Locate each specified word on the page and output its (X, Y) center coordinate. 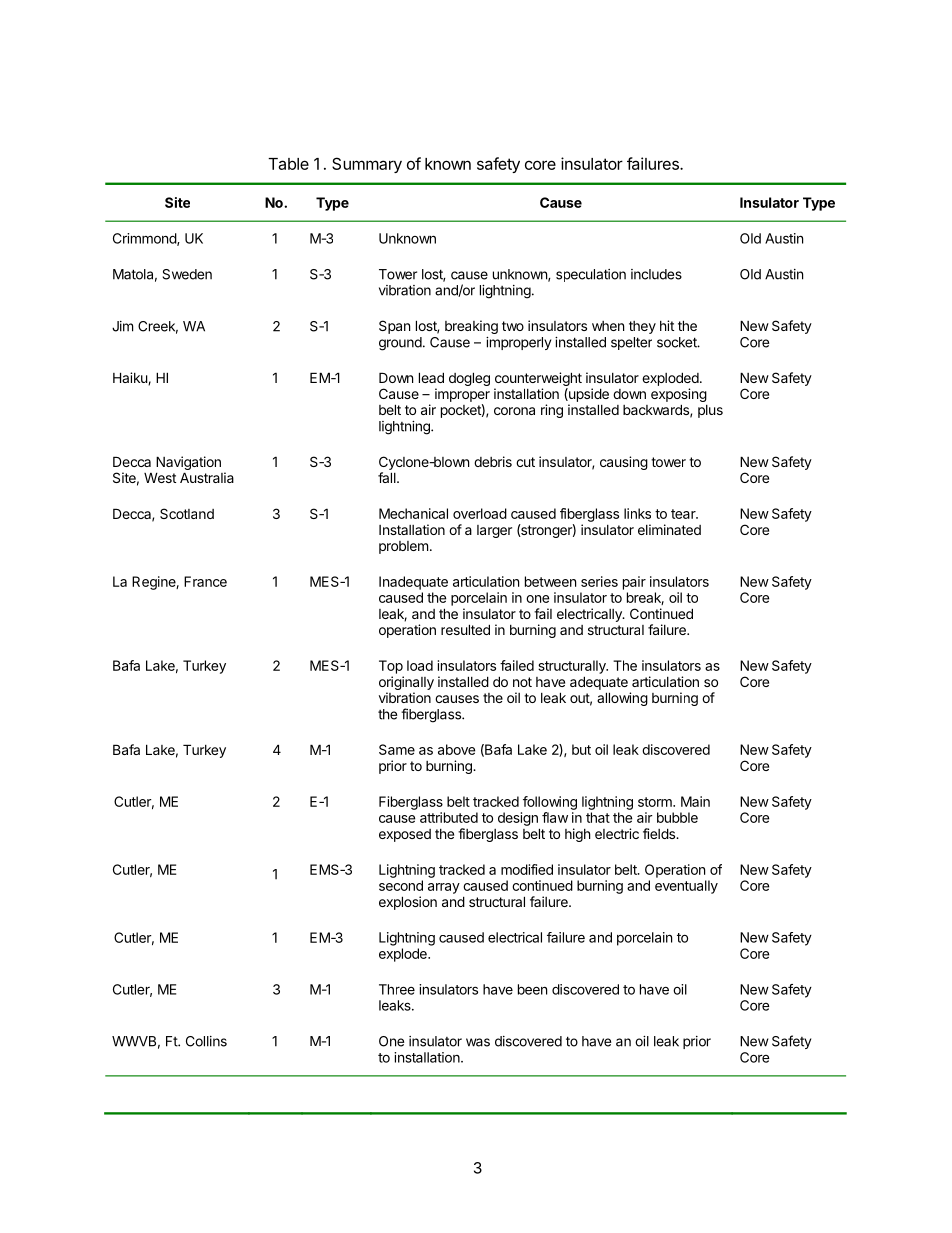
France (205, 581)
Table (288, 164)
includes (656, 274)
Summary (367, 165)
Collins (206, 1041)
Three (397, 989)
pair (634, 583)
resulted (465, 629)
